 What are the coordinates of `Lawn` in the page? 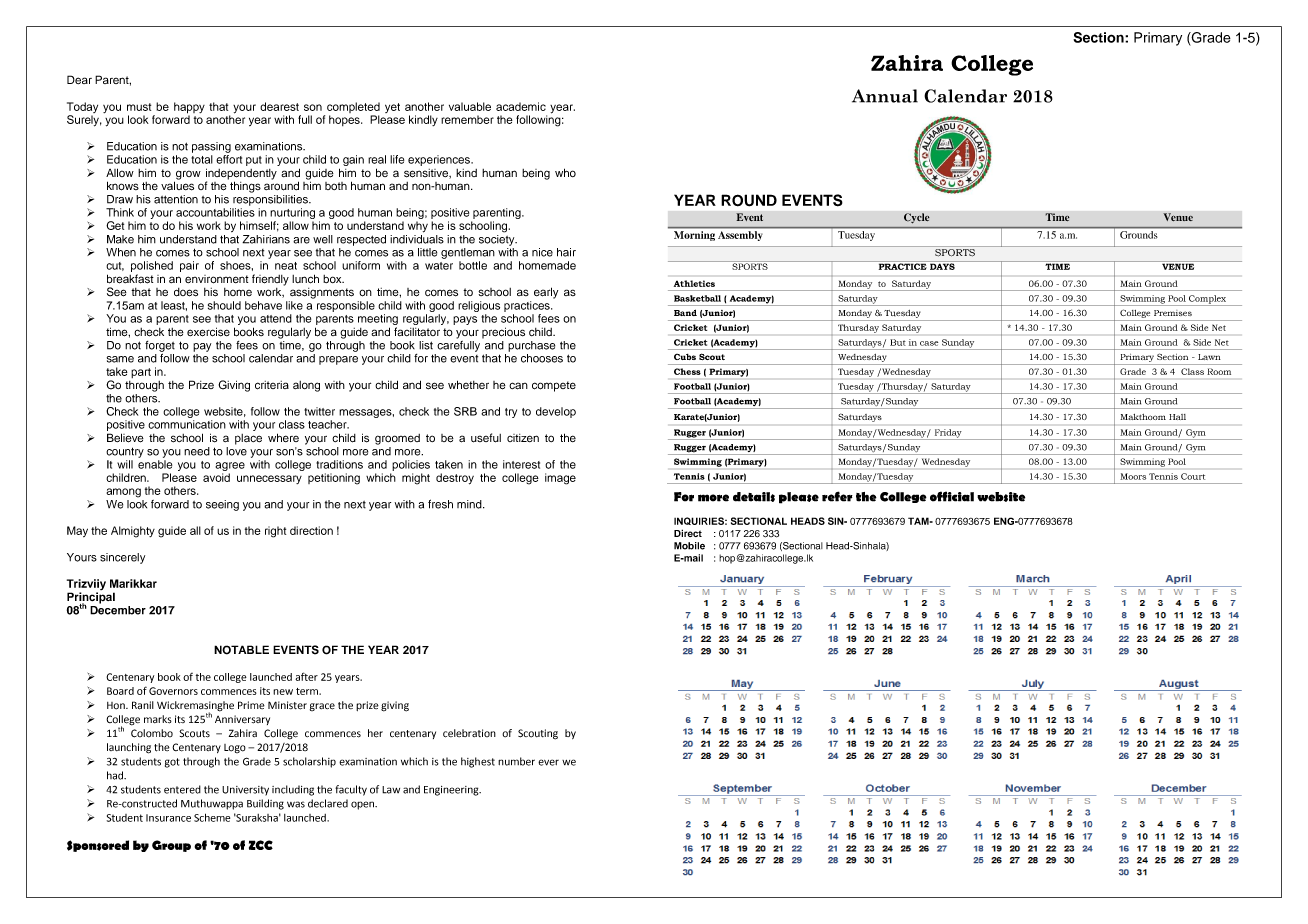 It's located at (1209, 357).
